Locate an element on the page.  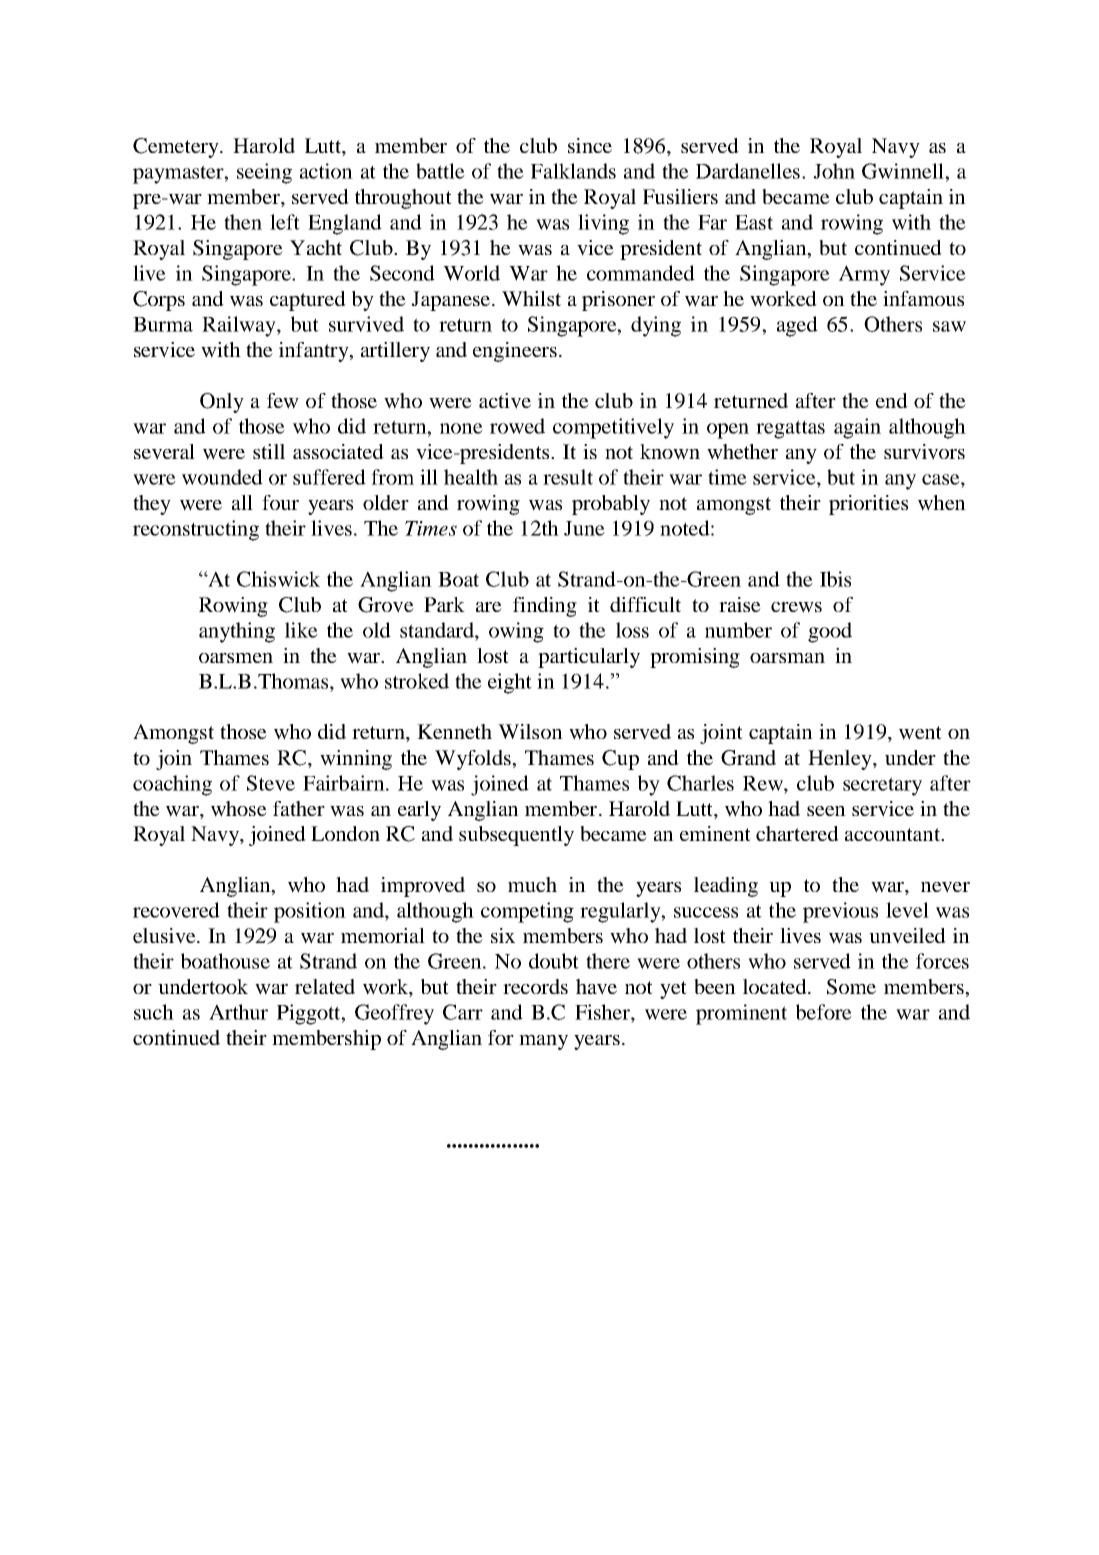
subsequently is located at coordinates (516, 836).
